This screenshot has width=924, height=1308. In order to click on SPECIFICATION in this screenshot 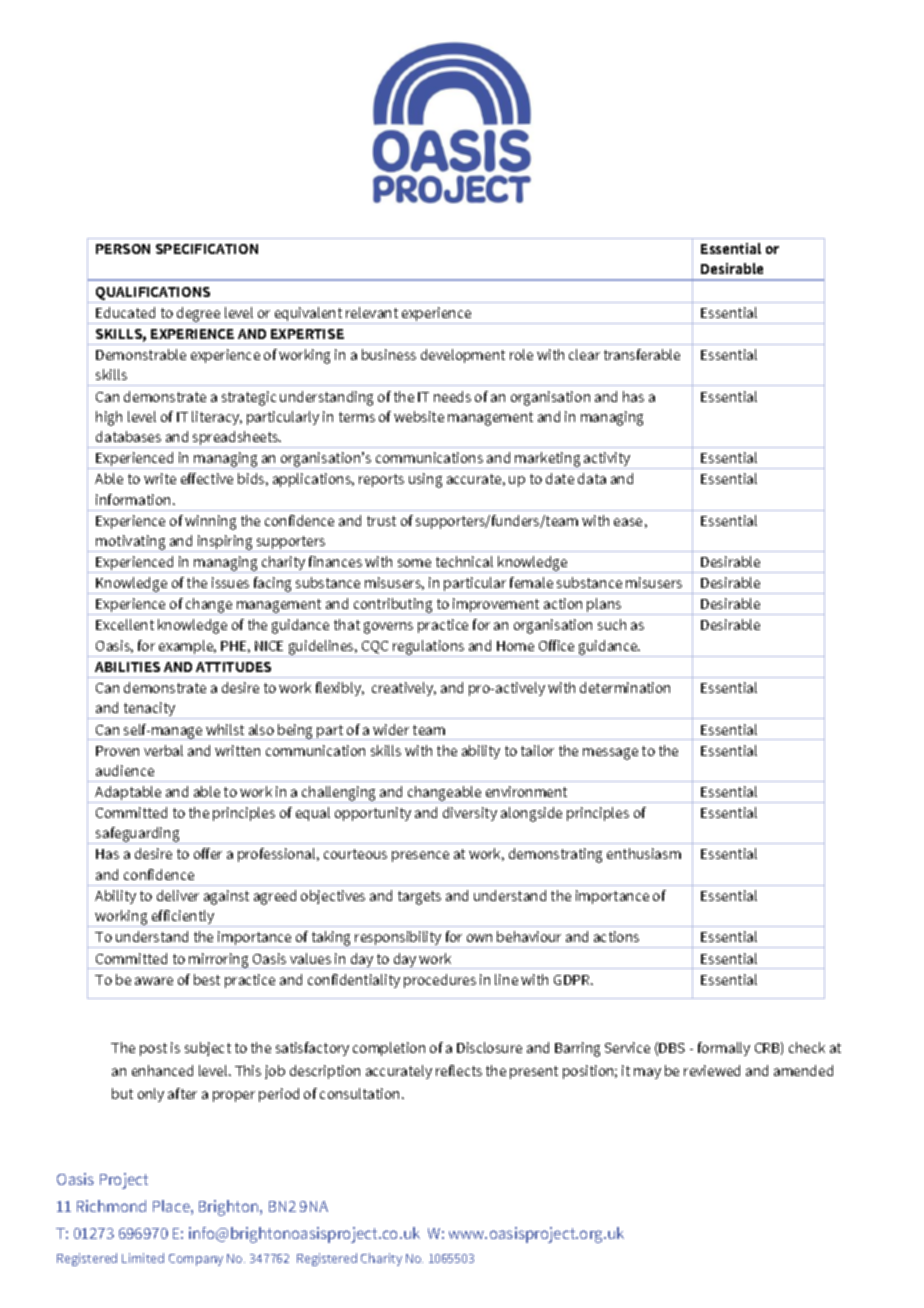, I will do `click(207, 249)`.
